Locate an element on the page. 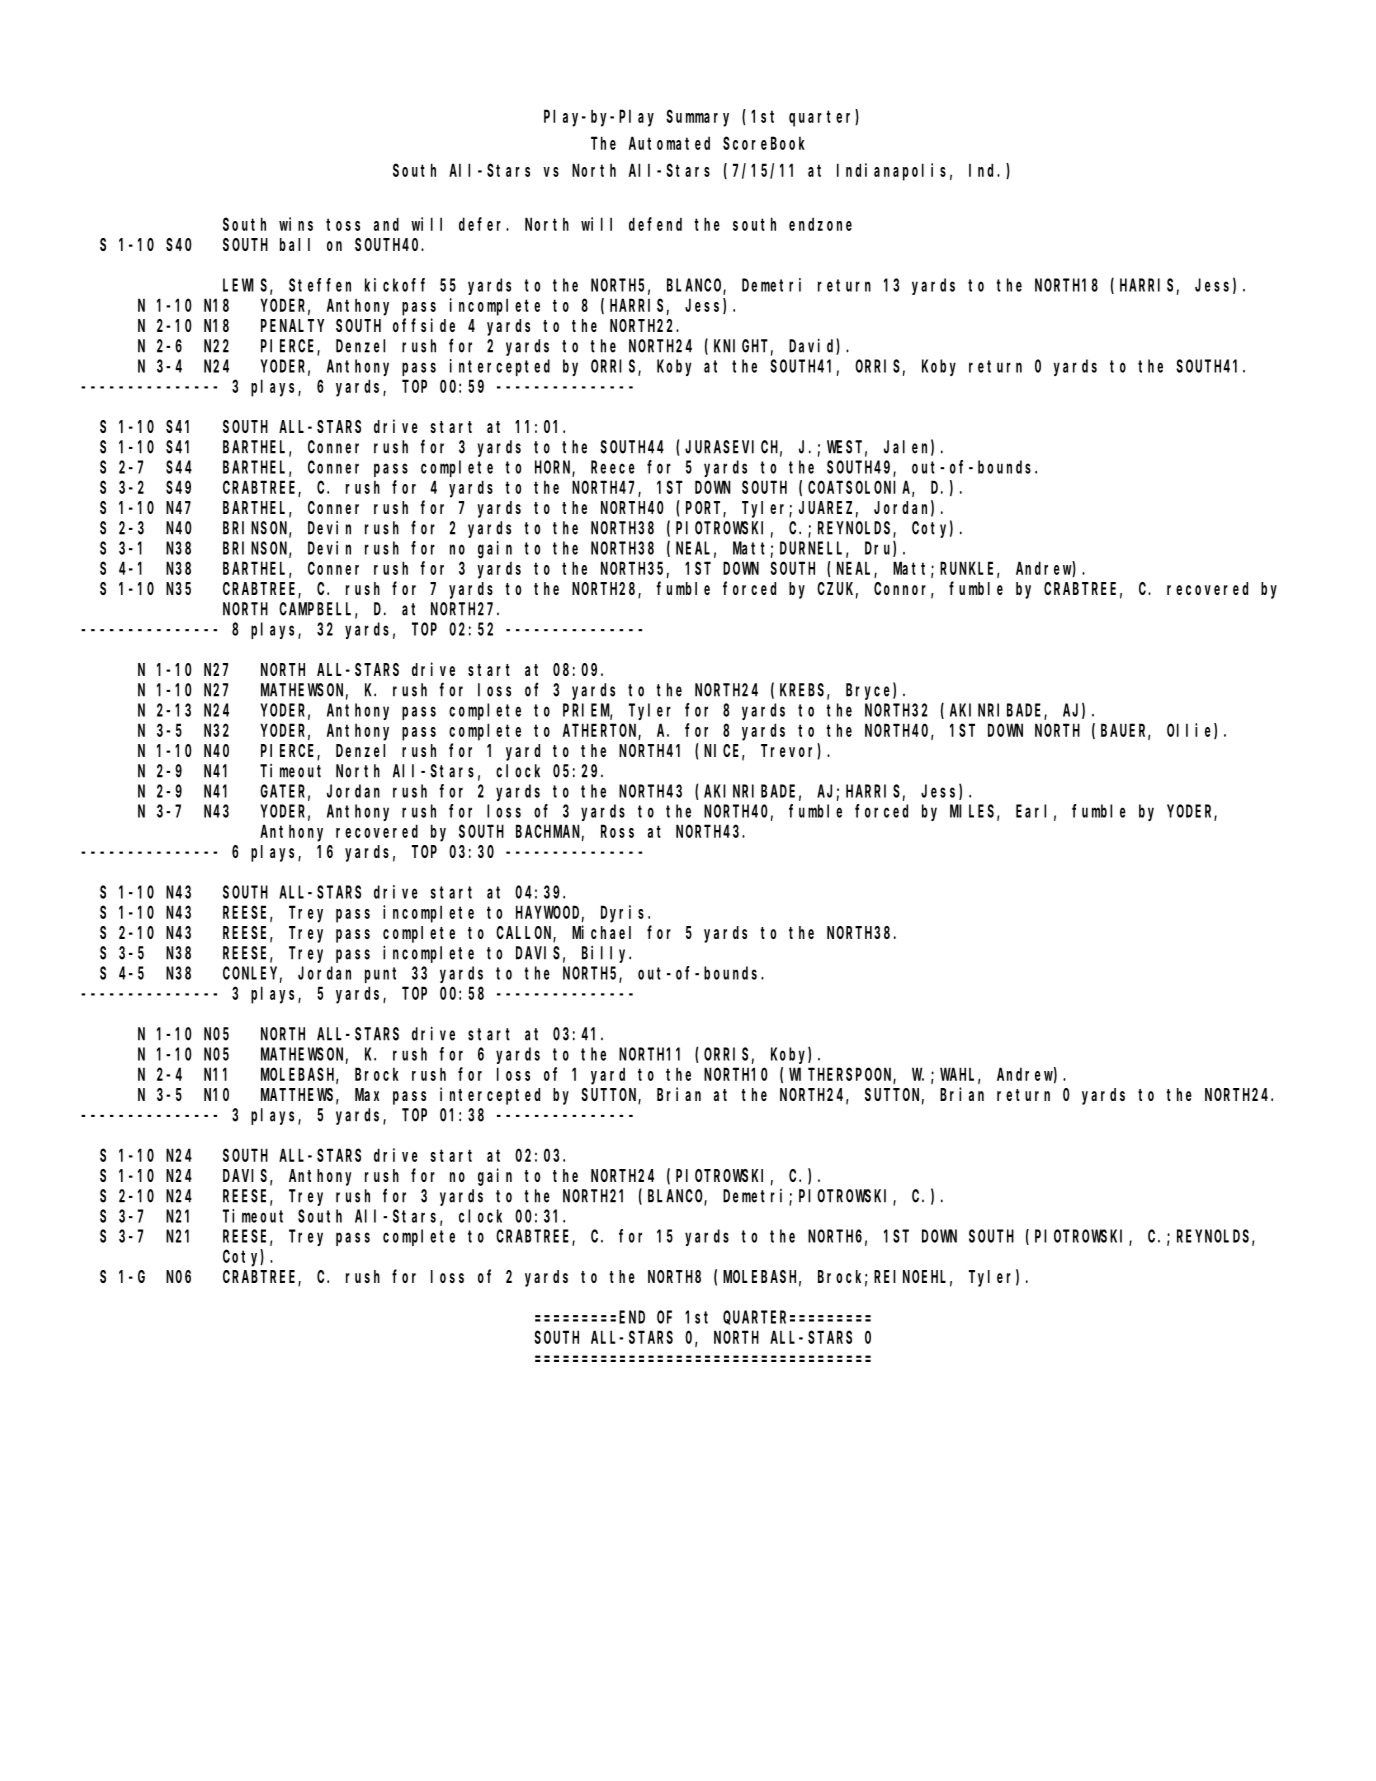 This document has height=1781, width=1376. offside is located at coordinates (424, 325).
